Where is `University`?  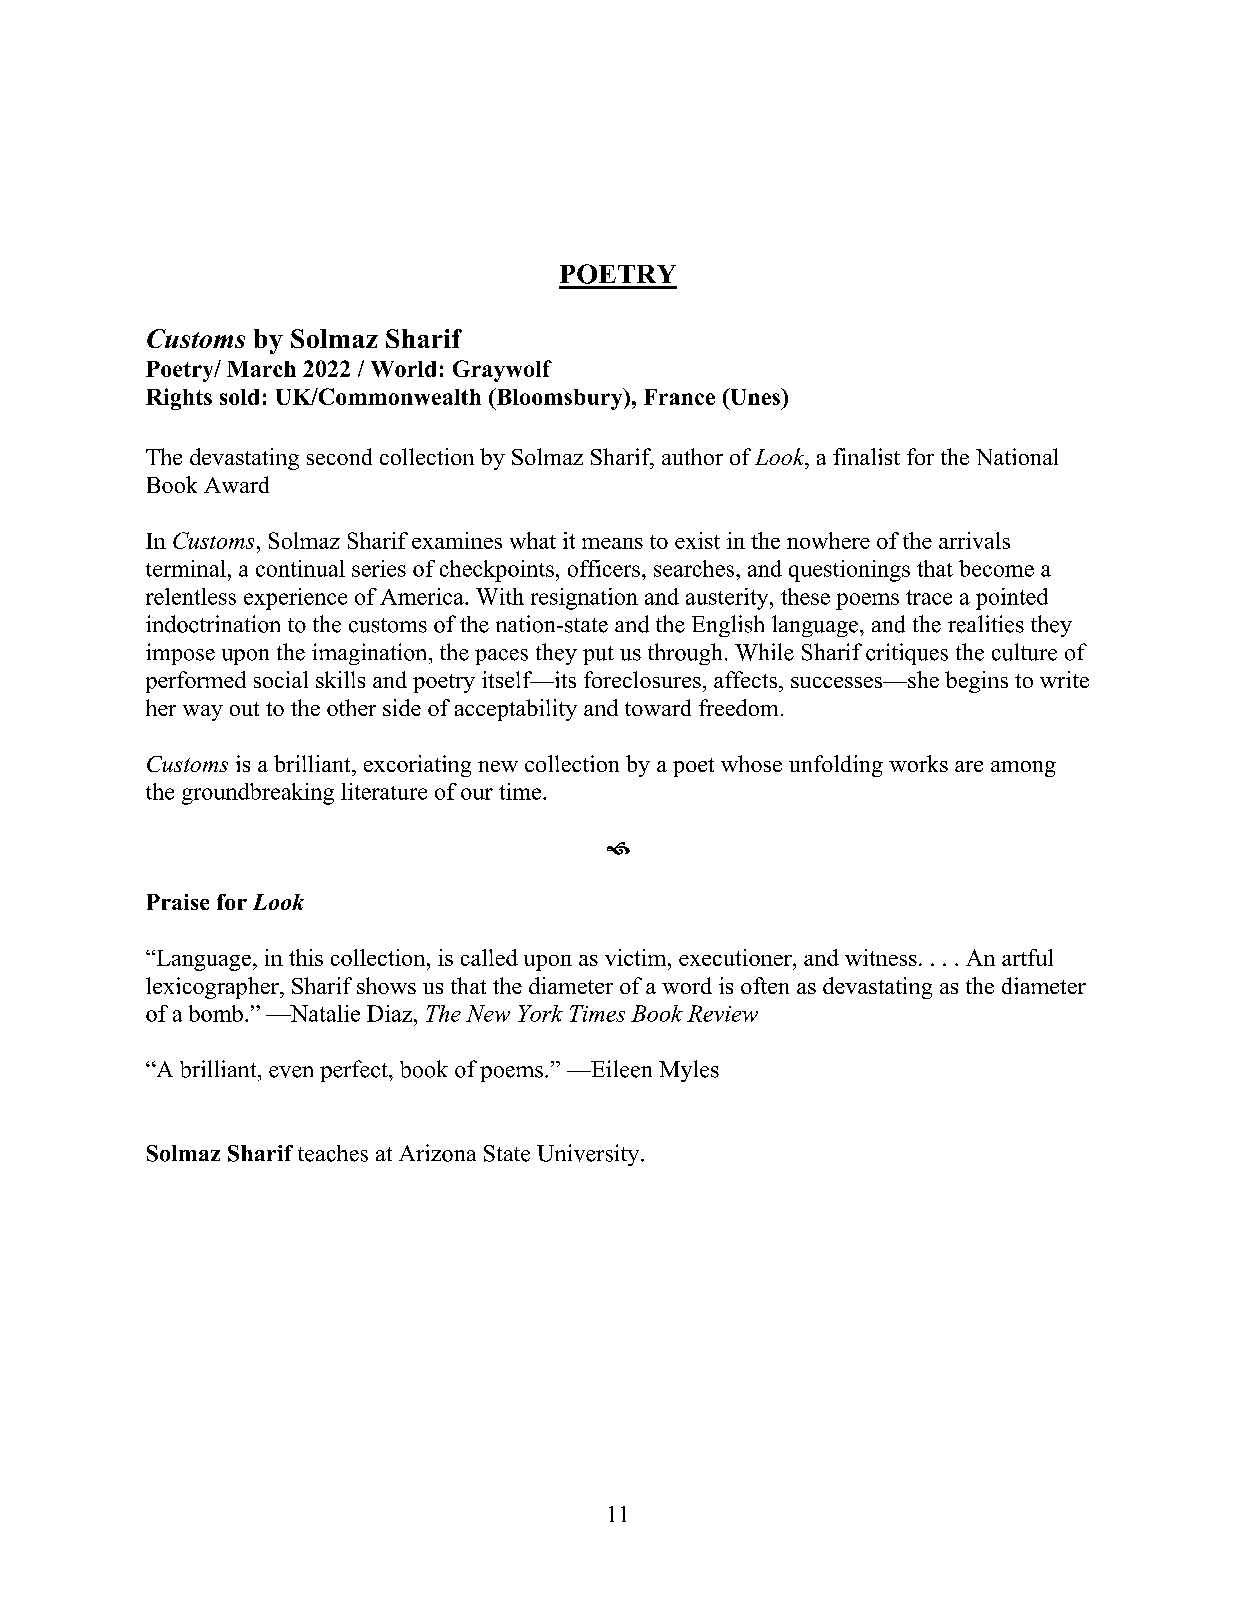
University is located at coordinates (589, 1155).
